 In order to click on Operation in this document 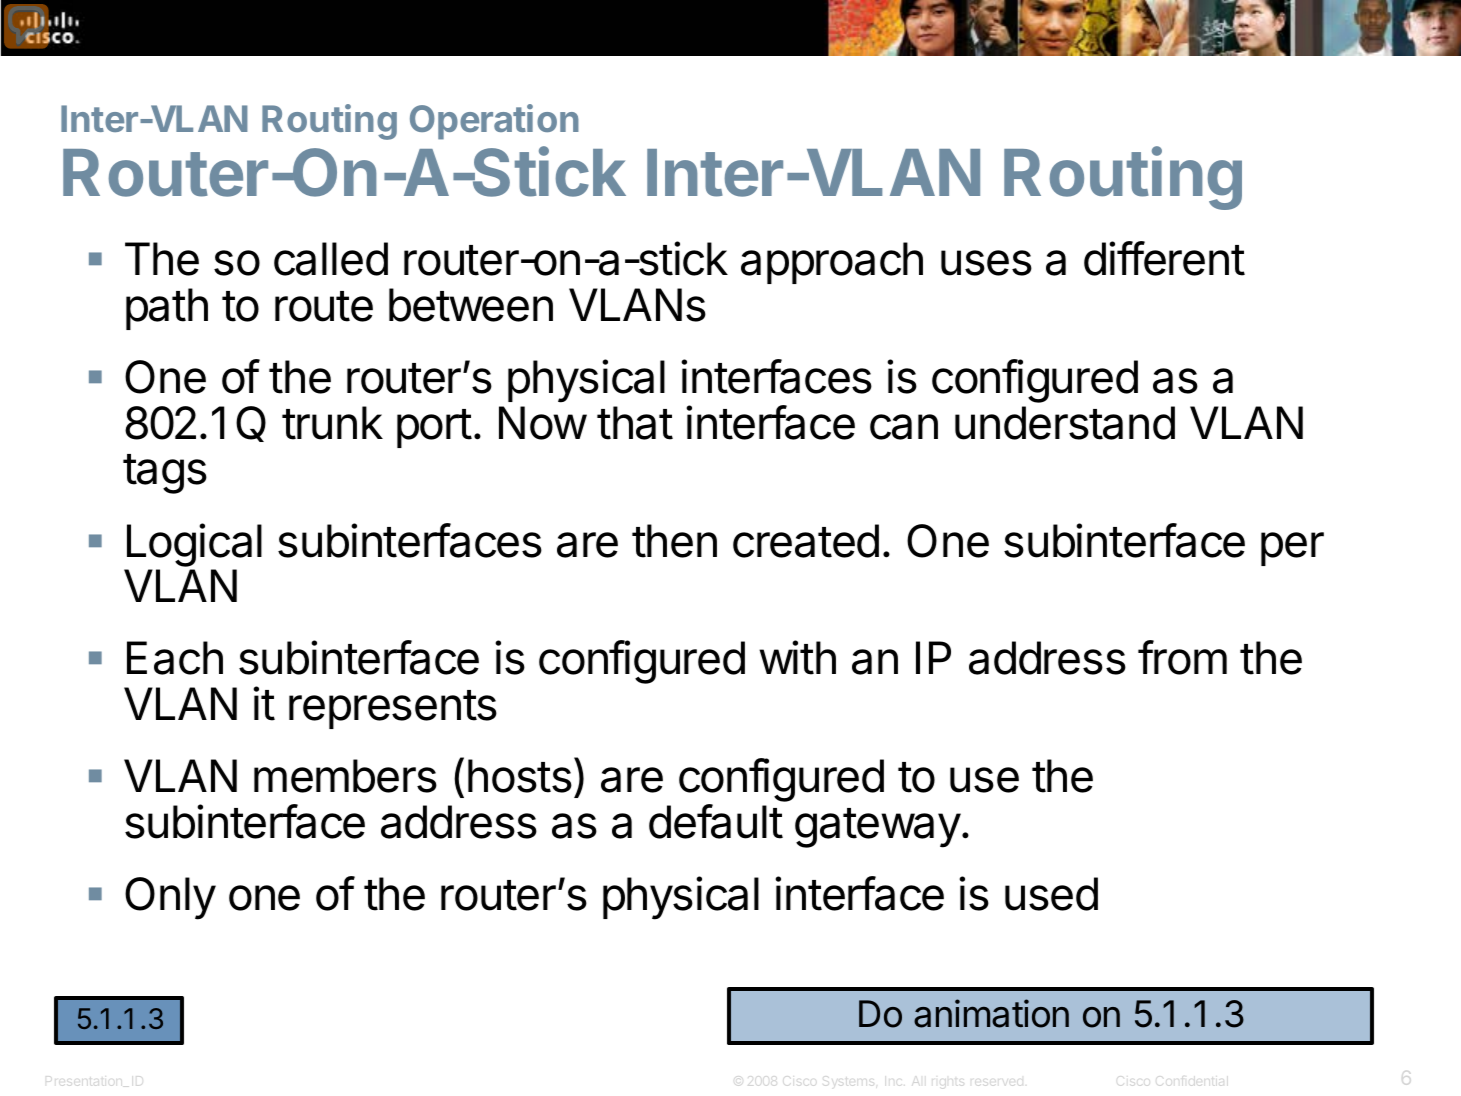, I will do `click(494, 122)`.
